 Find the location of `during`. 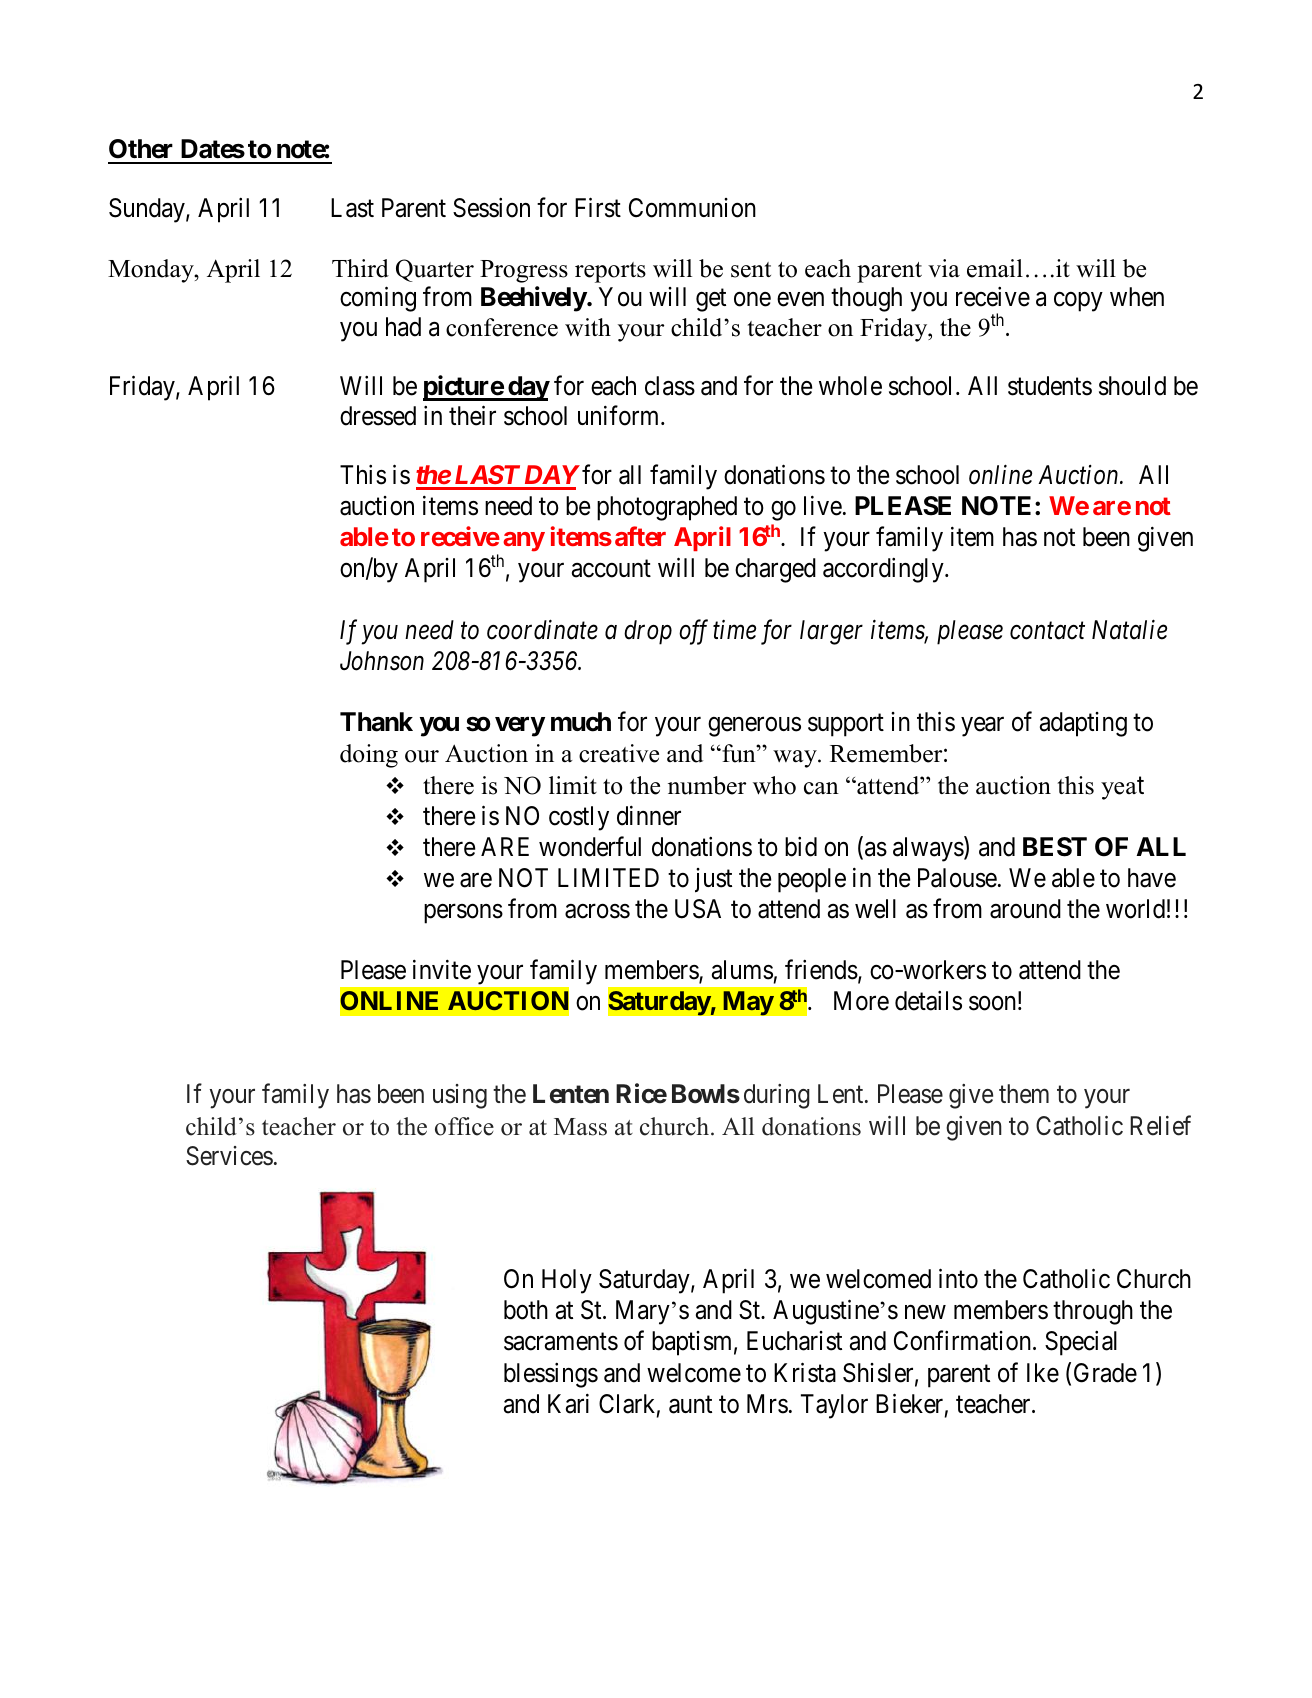

during is located at coordinates (777, 1096).
